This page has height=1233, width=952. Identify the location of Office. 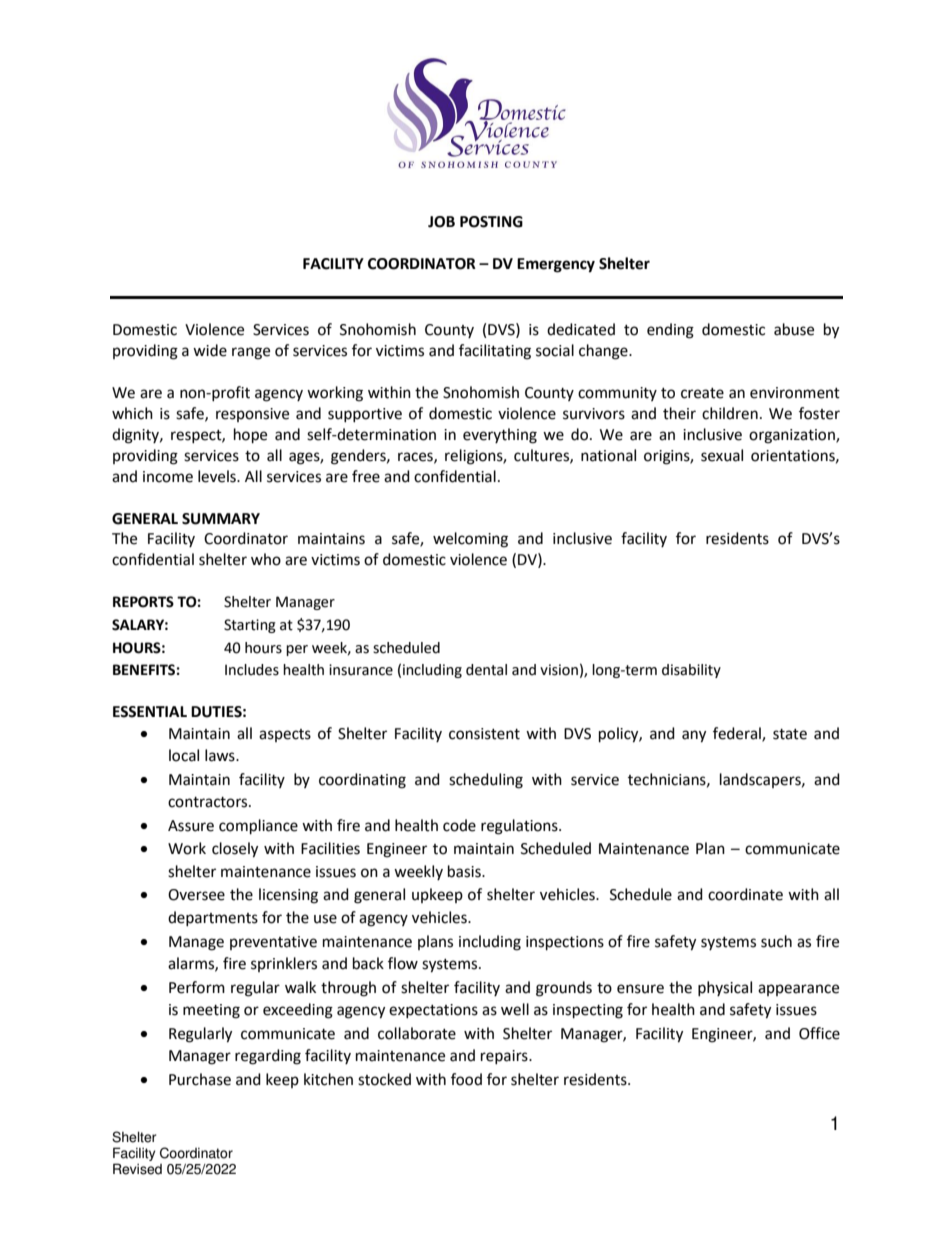
(819, 1033).
